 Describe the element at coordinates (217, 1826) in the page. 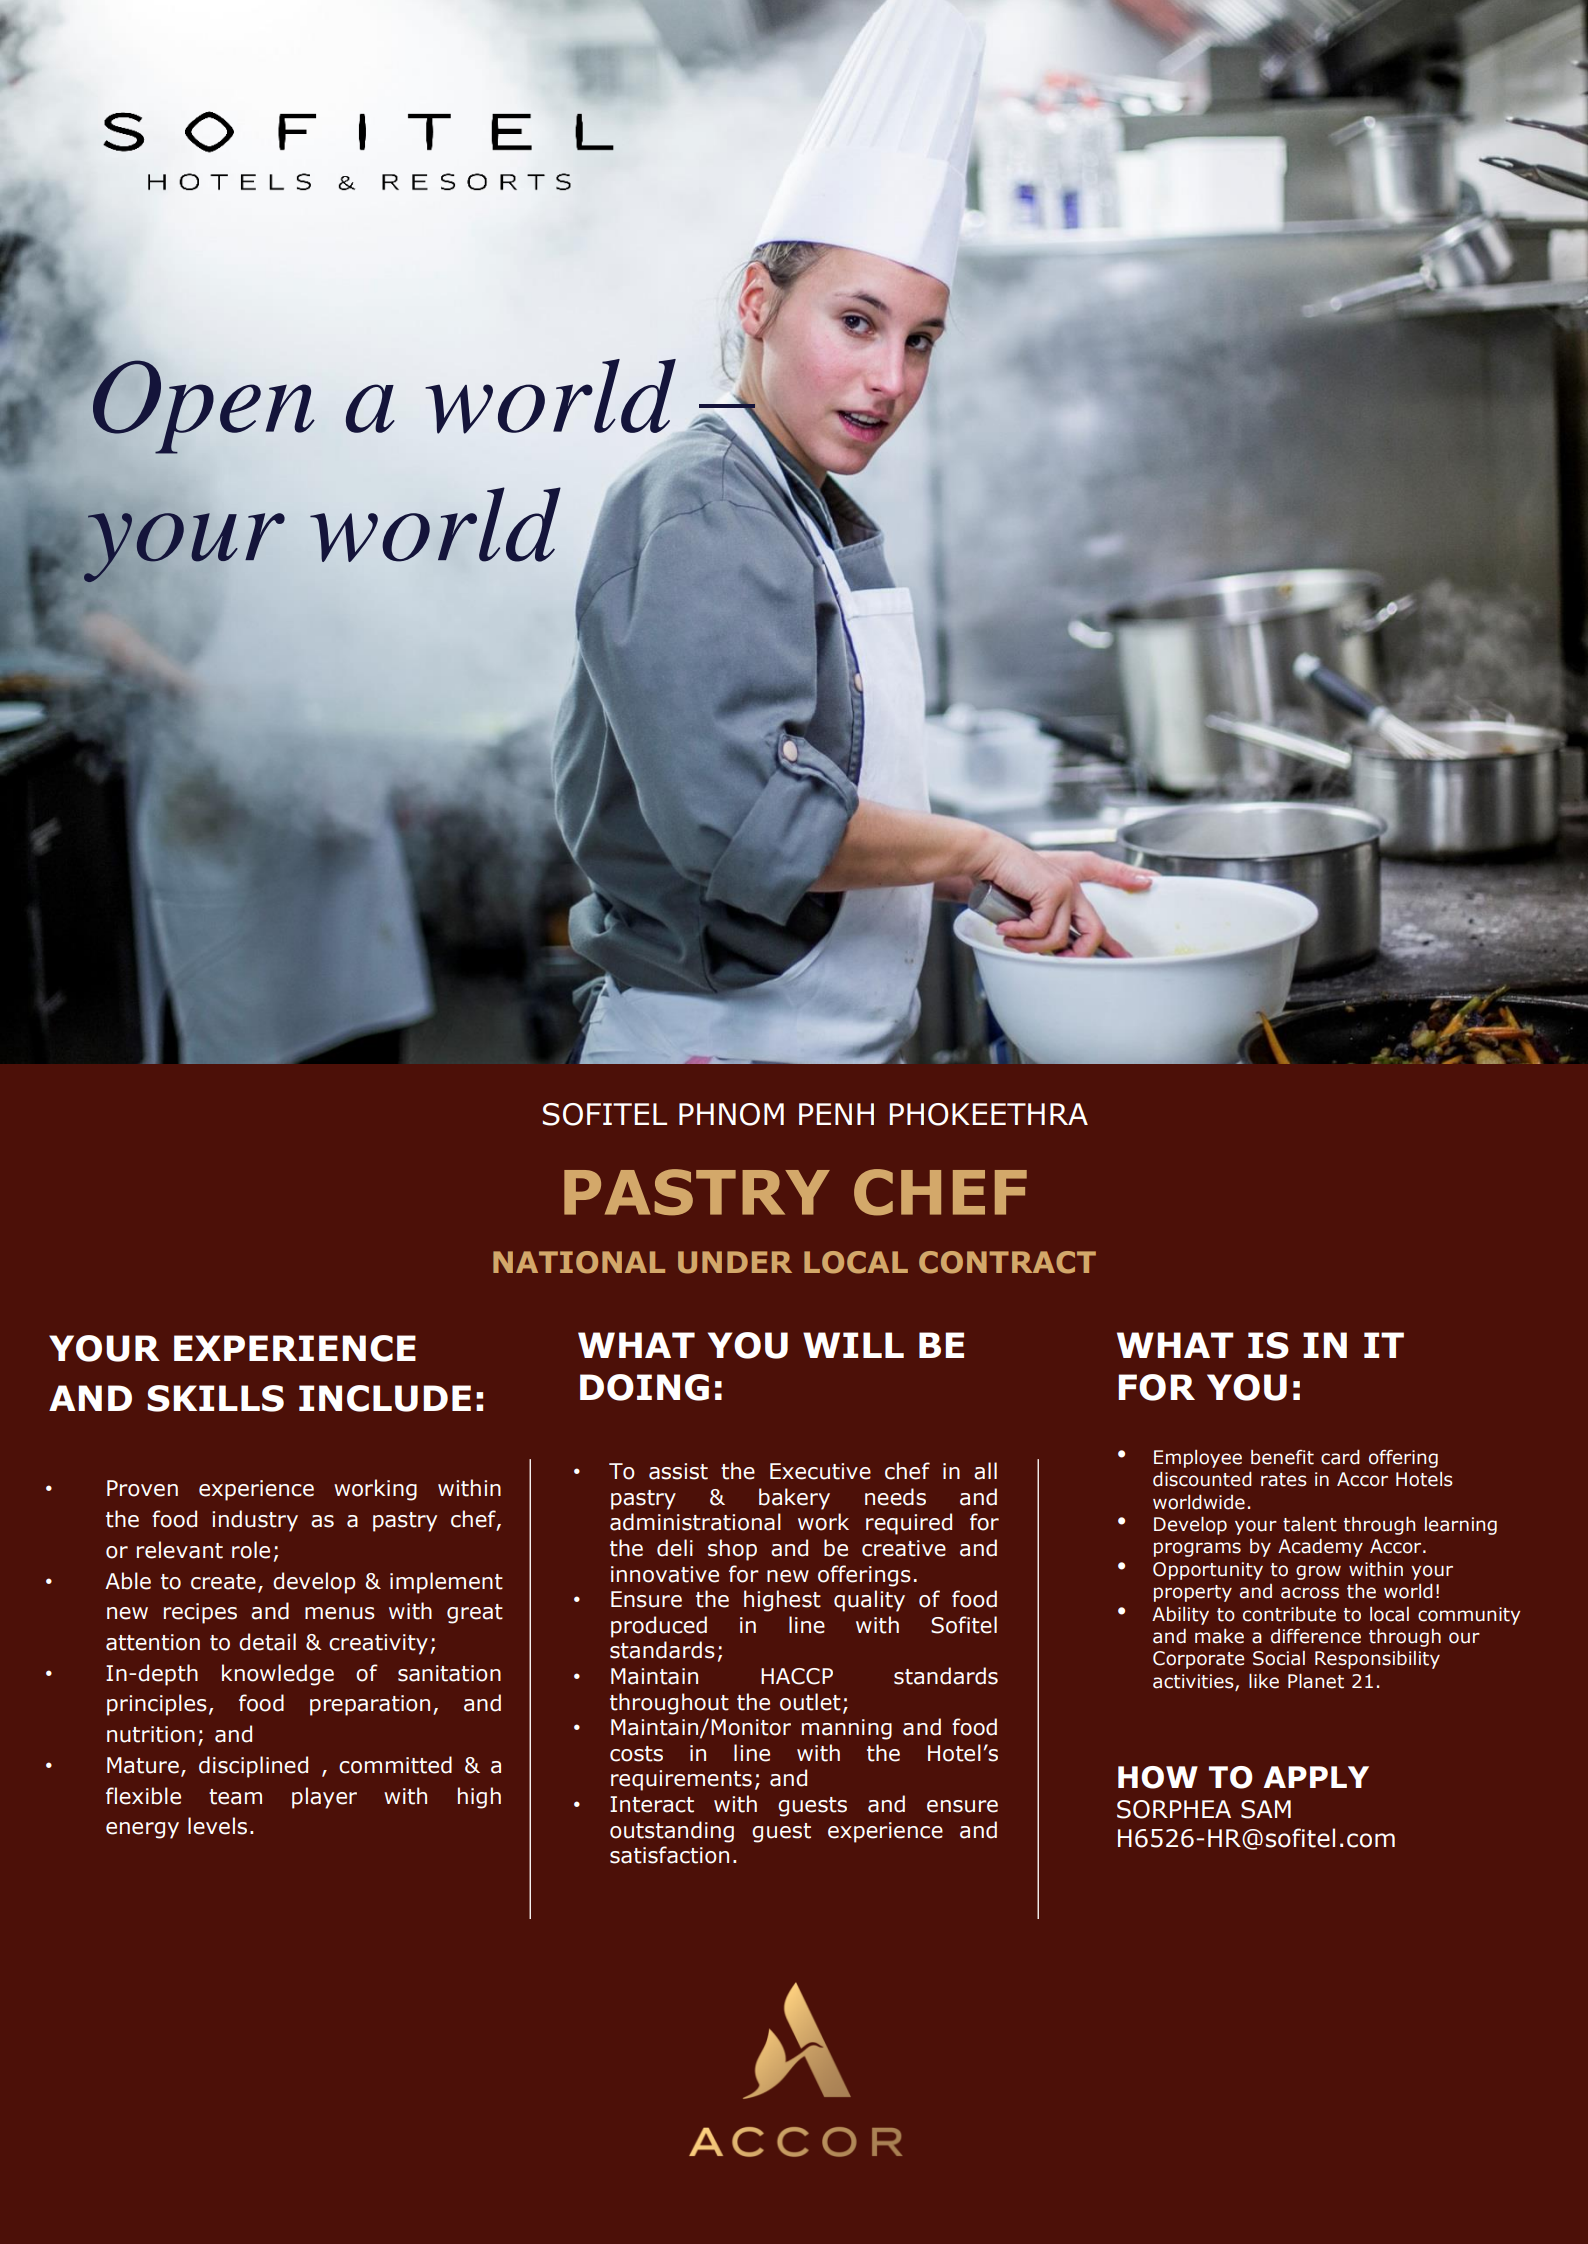

I see `levels` at that location.
